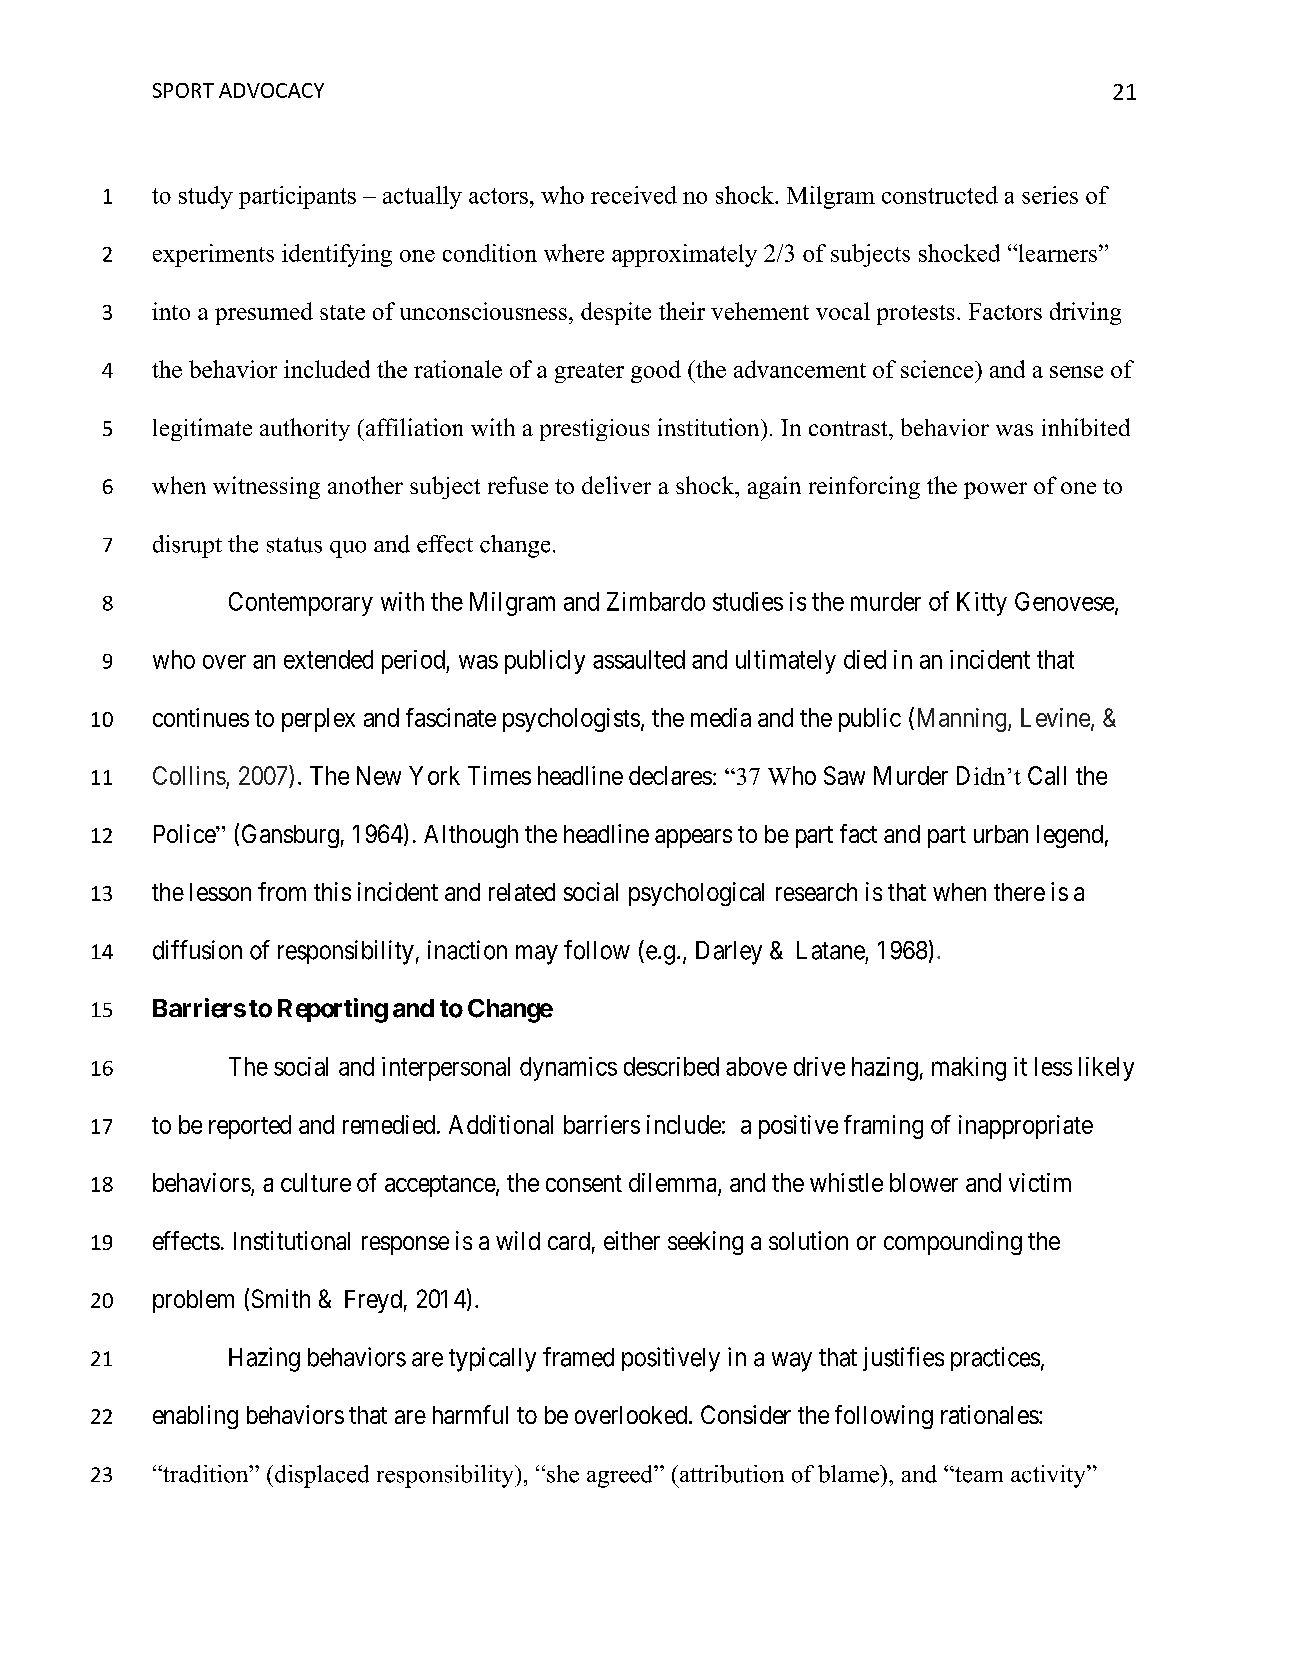 The height and width of the image is (1668, 1289). What do you see at coordinates (693, 838) in the image?
I see `appears` at bounding box center [693, 838].
